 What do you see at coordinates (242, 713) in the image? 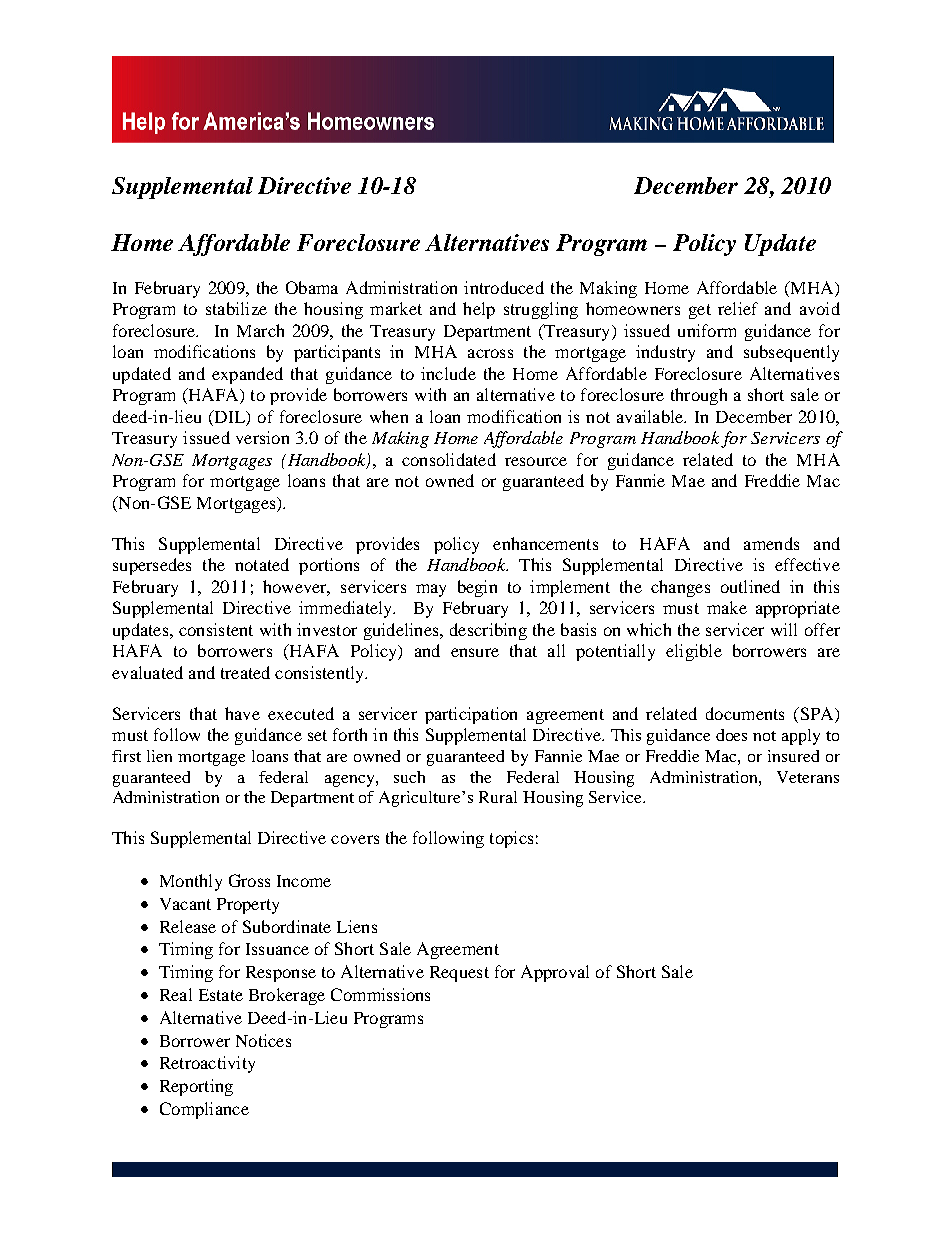
I see `have` at bounding box center [242, 713].
